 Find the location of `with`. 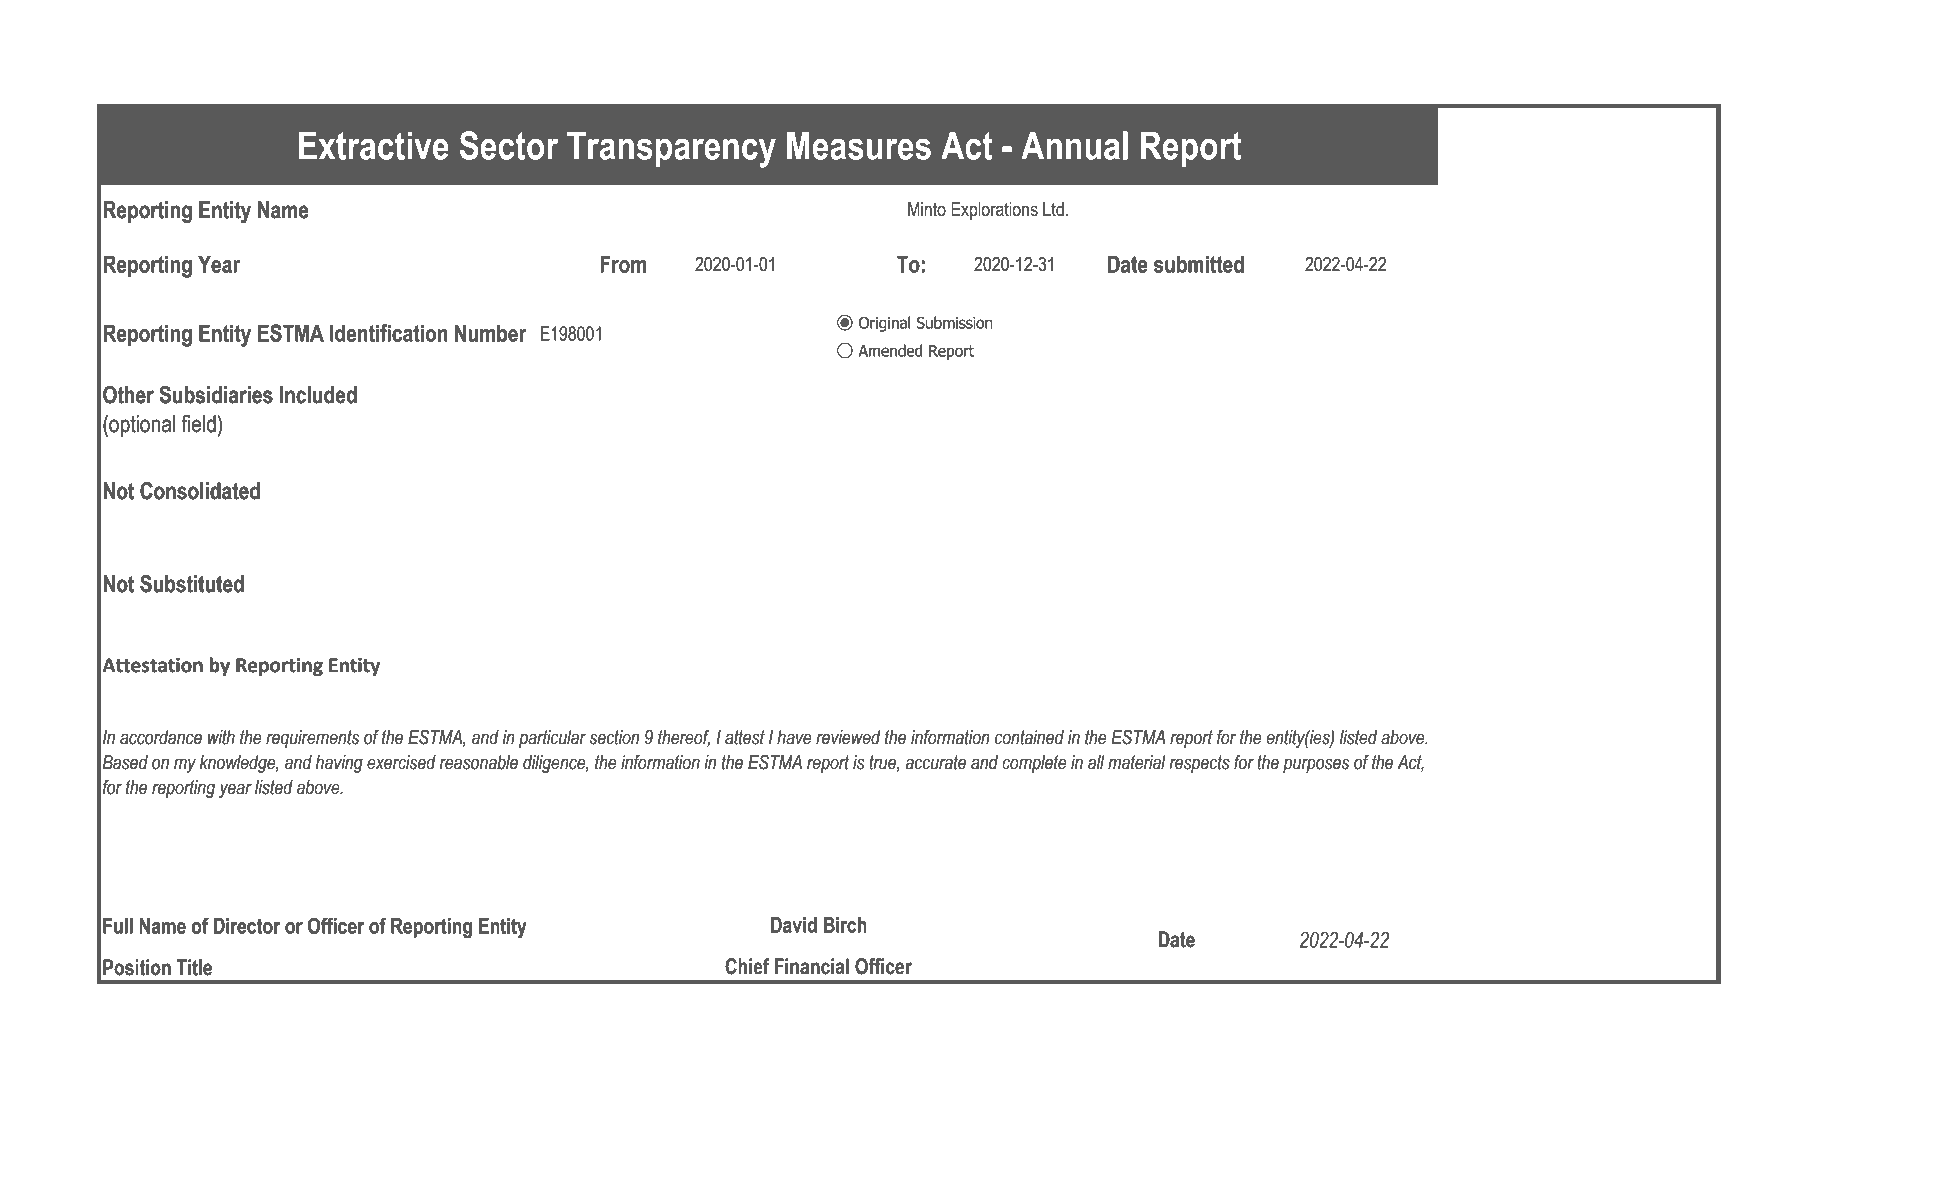

with is located at coordinates (221, 737).
